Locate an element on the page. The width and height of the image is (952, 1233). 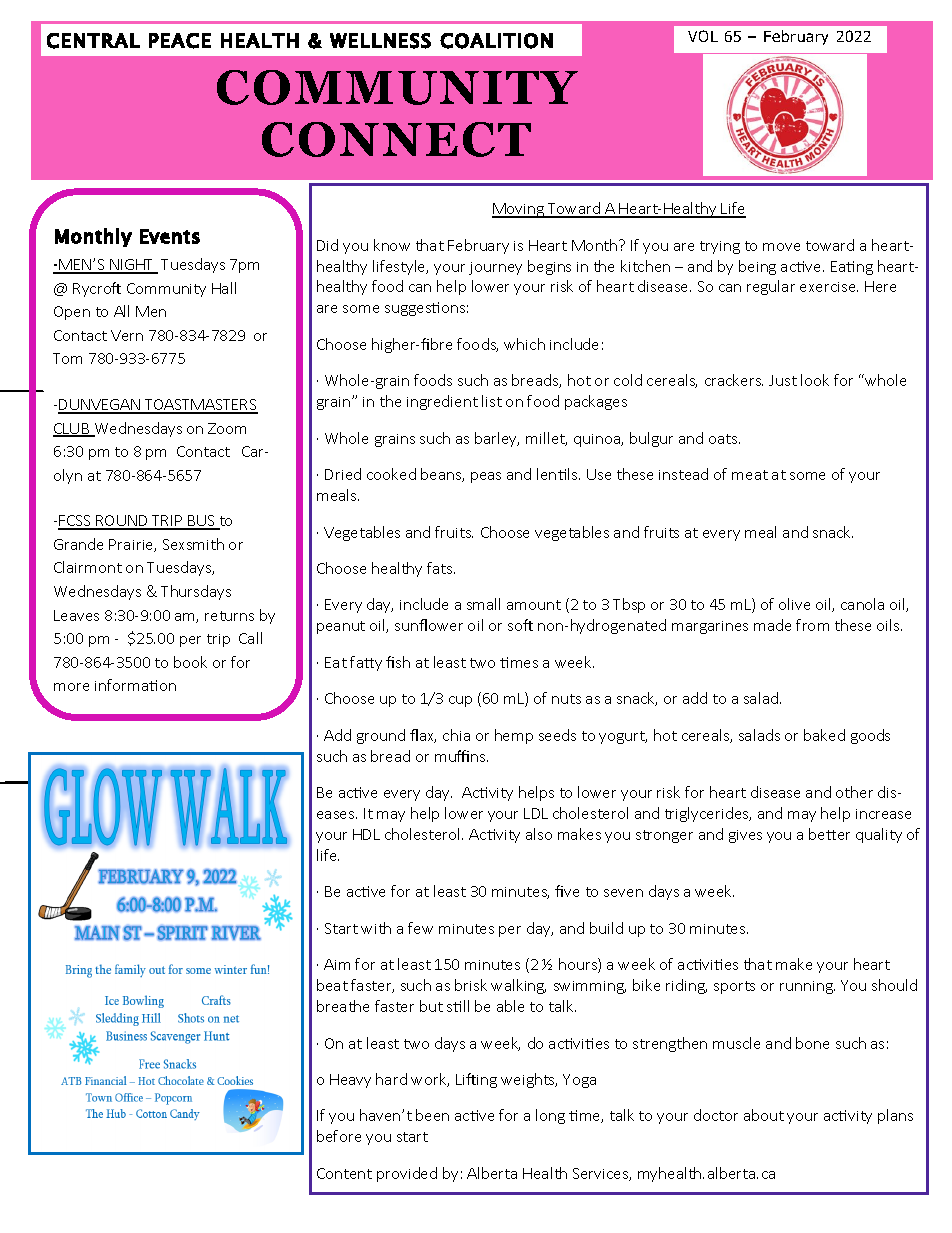
PEACE is located at coordinates (180, 41).
